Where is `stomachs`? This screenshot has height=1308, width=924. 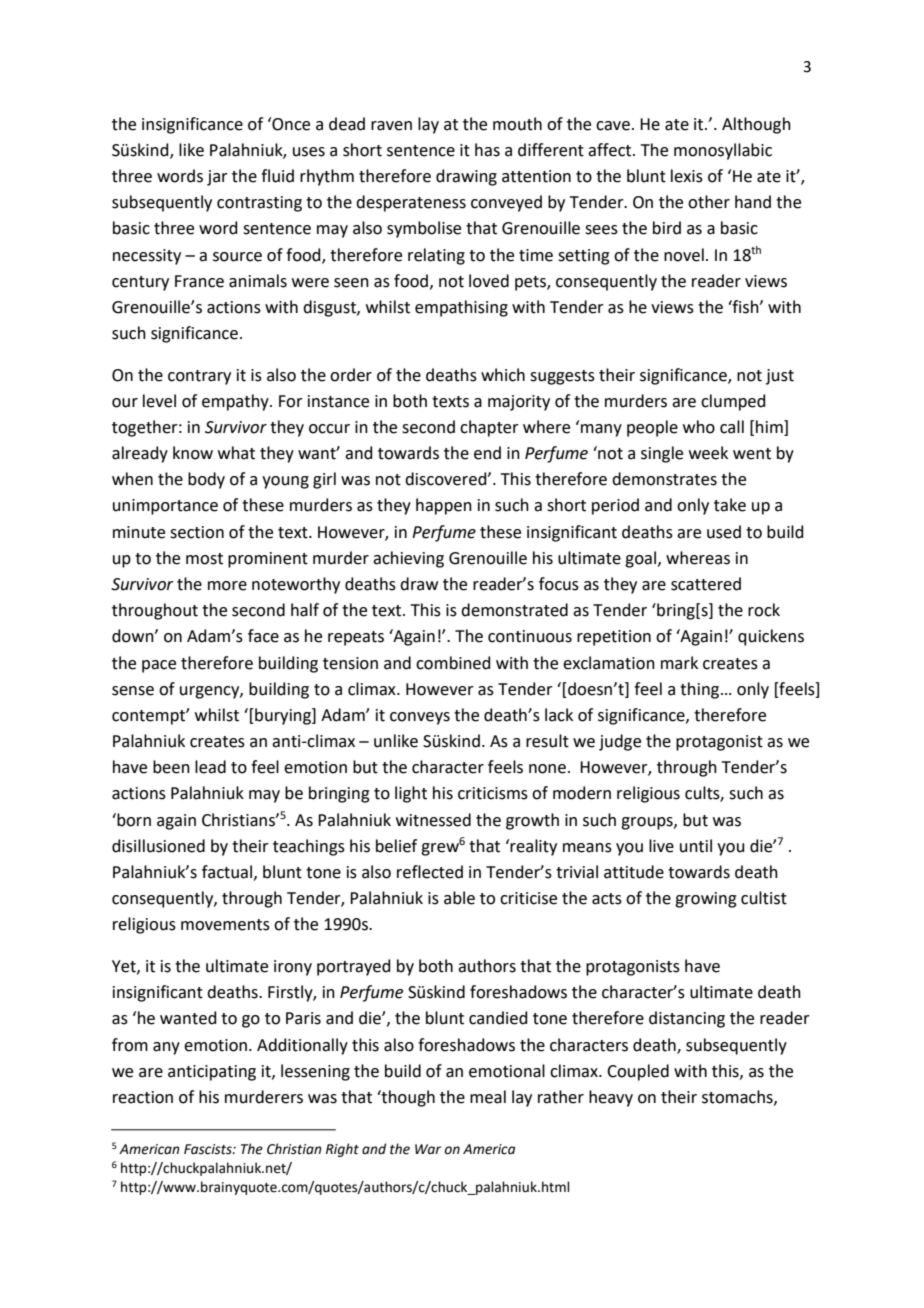
stomachs is located at coordinates (738, 1097).
